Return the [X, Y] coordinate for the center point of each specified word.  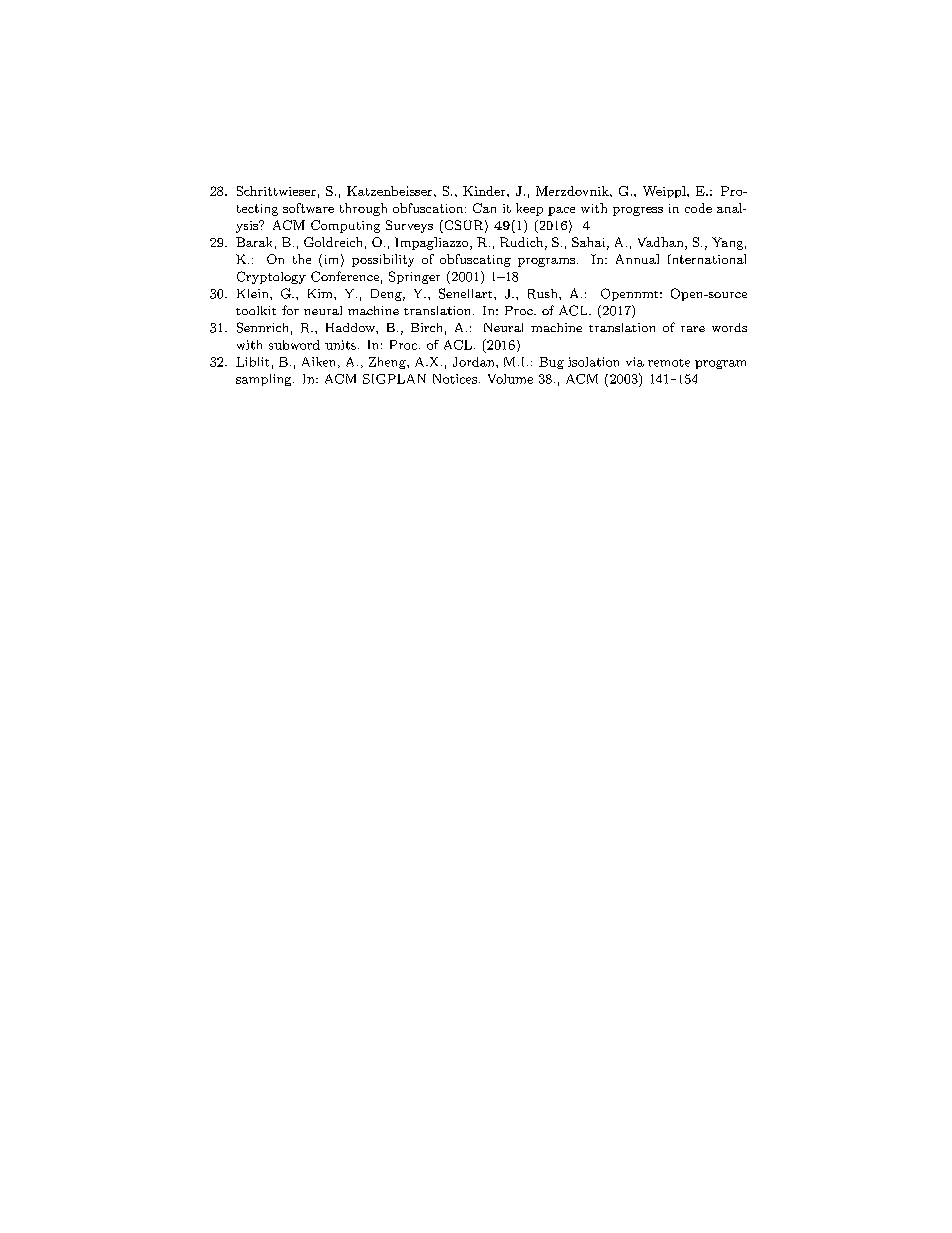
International [707, 259]
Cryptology [271, 277]
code [698, 208]
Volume [510, 379]
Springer [414, 277]
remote [669, 363]
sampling [265, 380]
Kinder [485, 191]
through [363, 209]
